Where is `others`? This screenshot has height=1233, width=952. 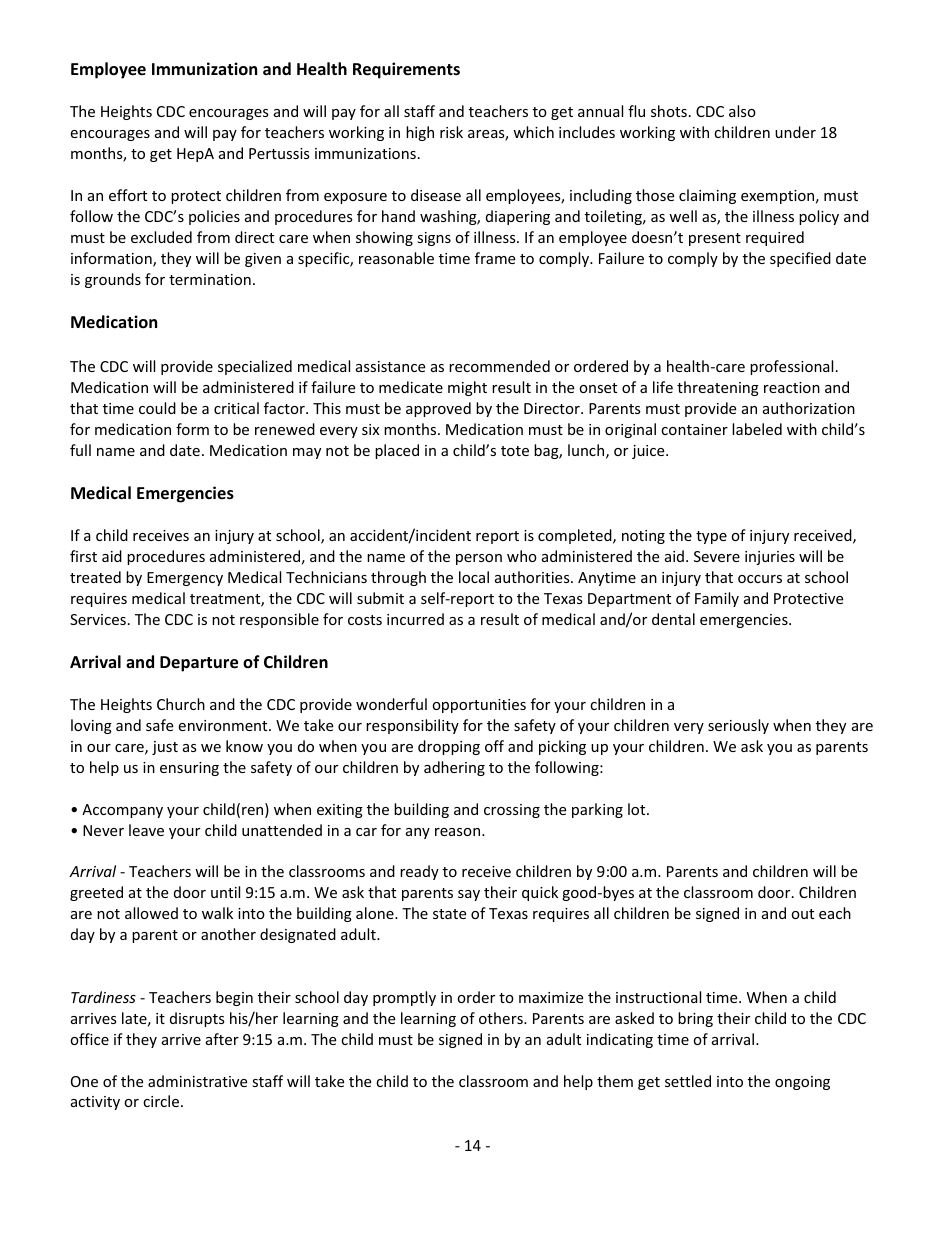 others is located at coordinates (502, 1018).
